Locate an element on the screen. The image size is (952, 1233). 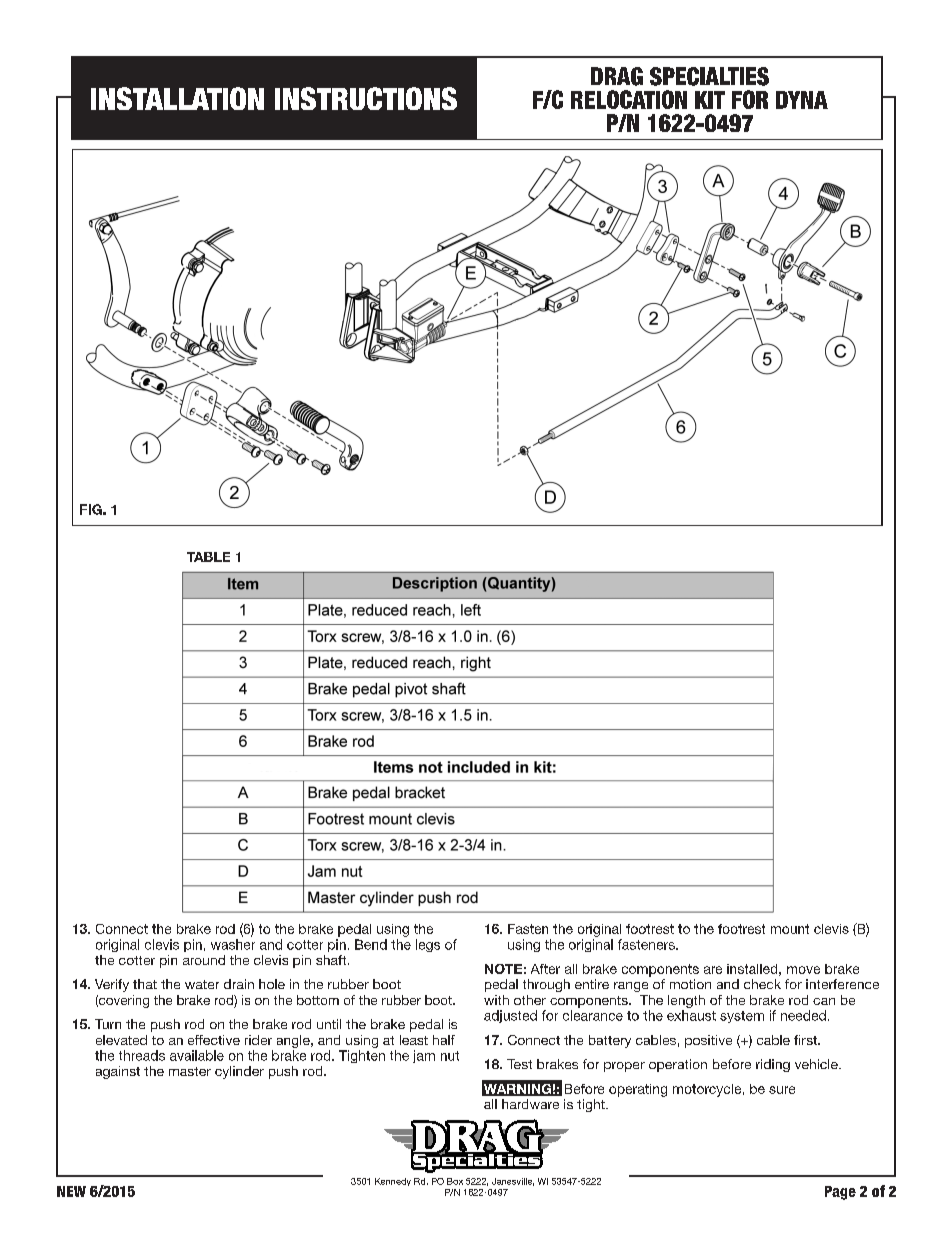
INSTRUCTIONS is located at coordinates (366, 98).
